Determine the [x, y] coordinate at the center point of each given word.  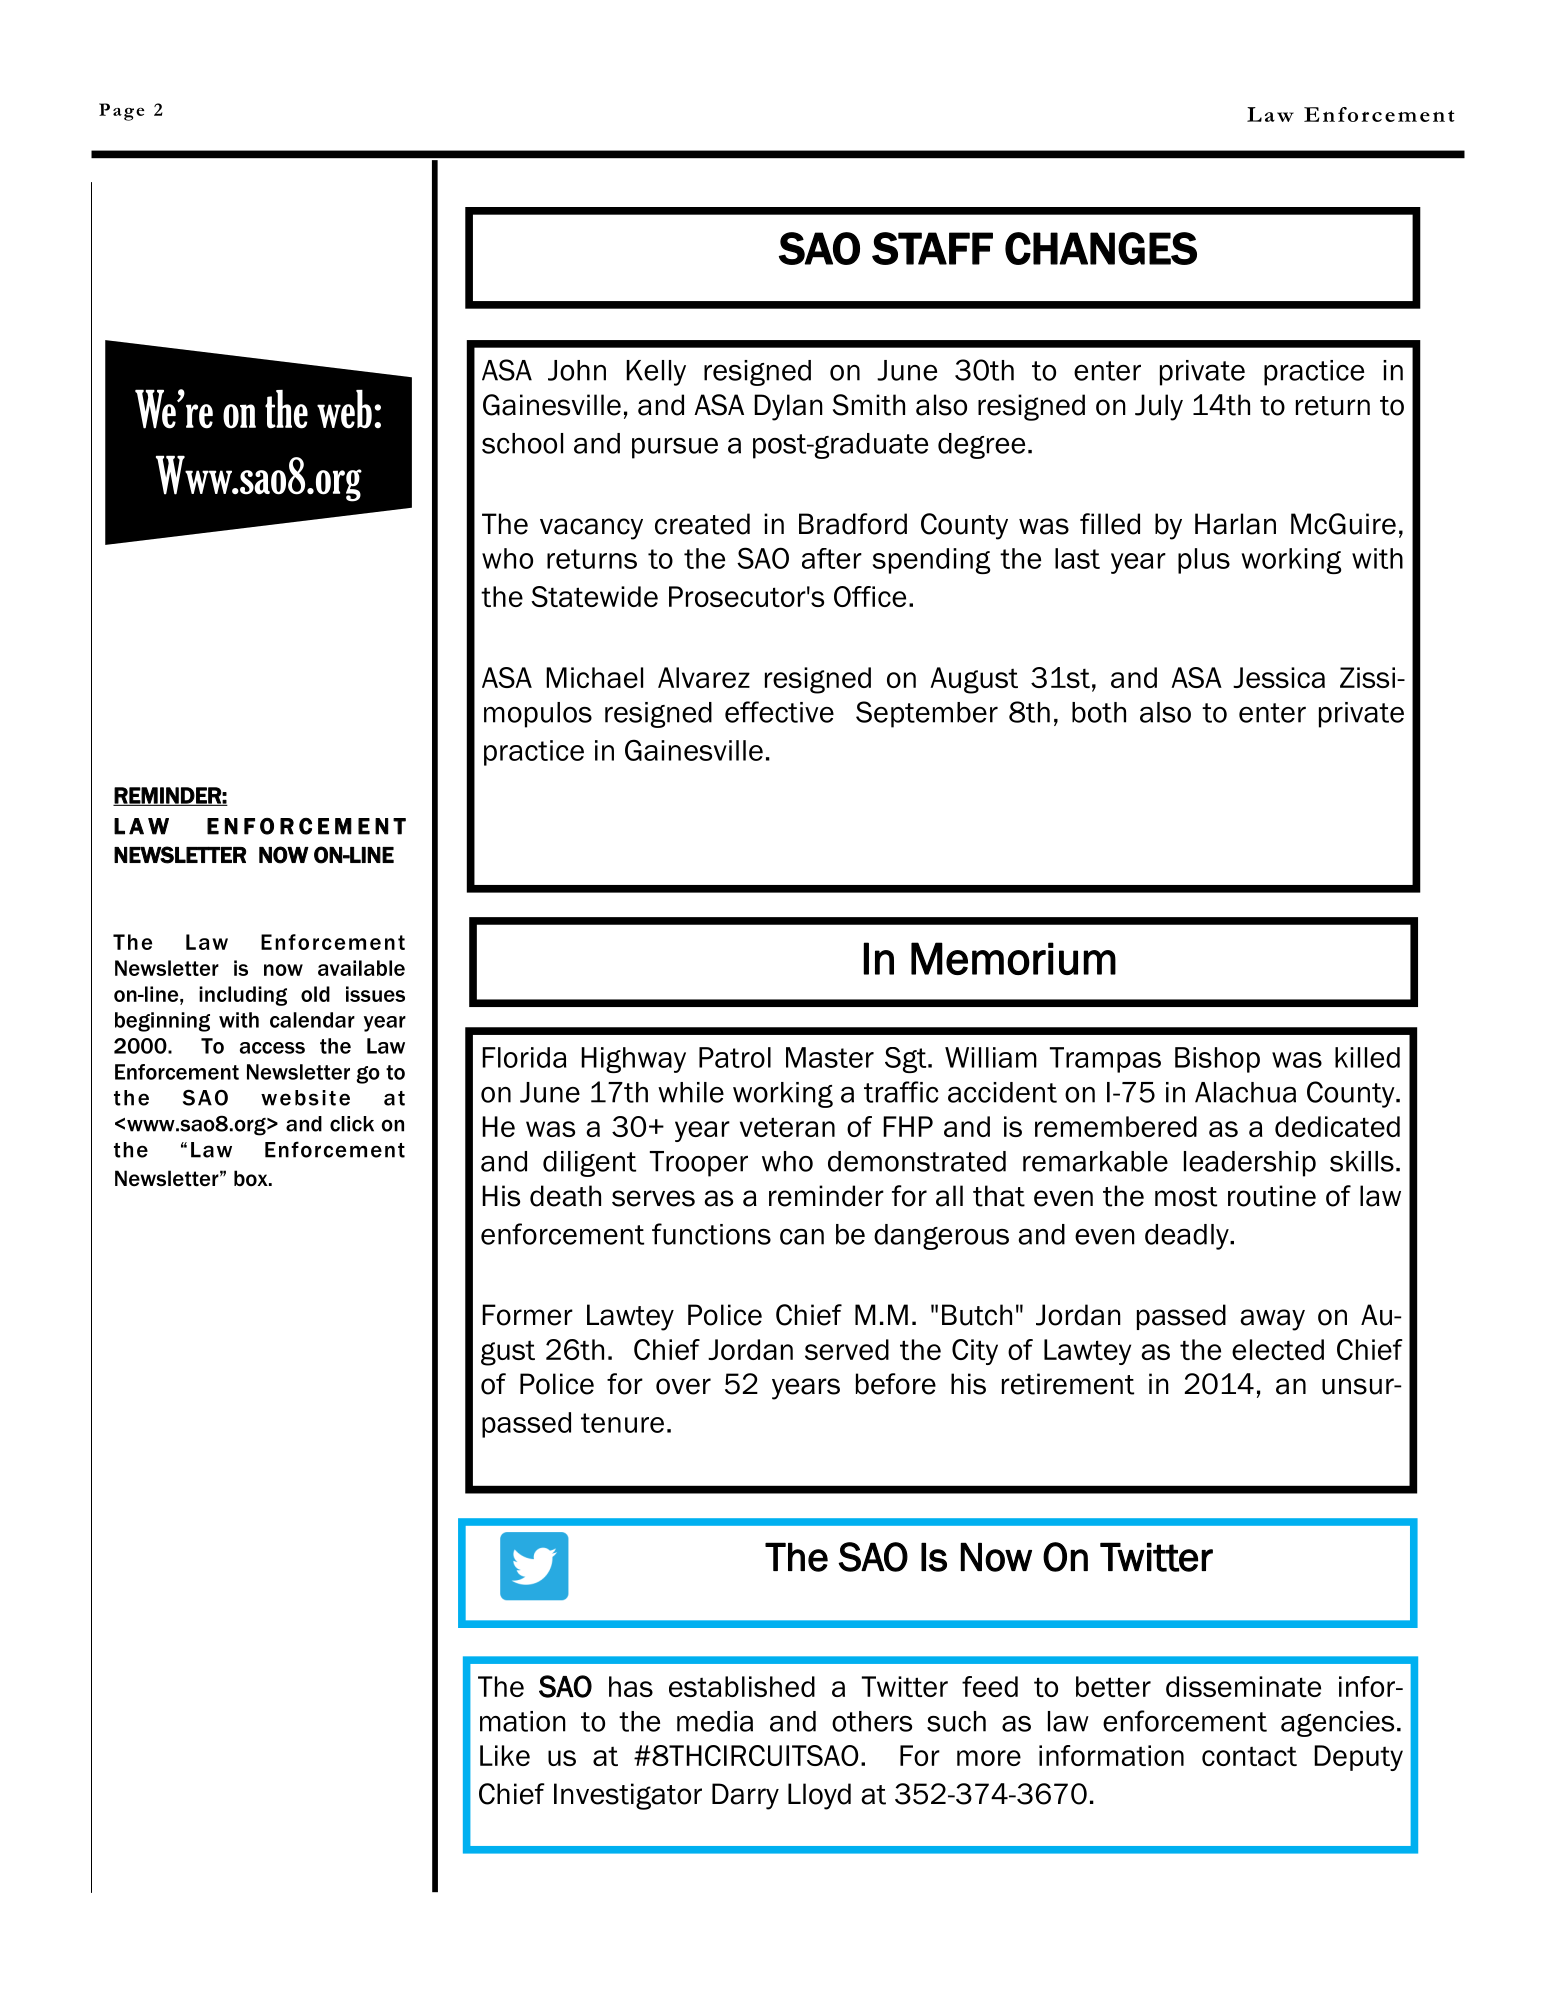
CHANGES [1101, 248]
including [243, 996]
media [715, 1721]
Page [121, 112]
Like [505, 1755]
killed [1367, 1057]
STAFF [932, 248]
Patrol [735, 1057]
